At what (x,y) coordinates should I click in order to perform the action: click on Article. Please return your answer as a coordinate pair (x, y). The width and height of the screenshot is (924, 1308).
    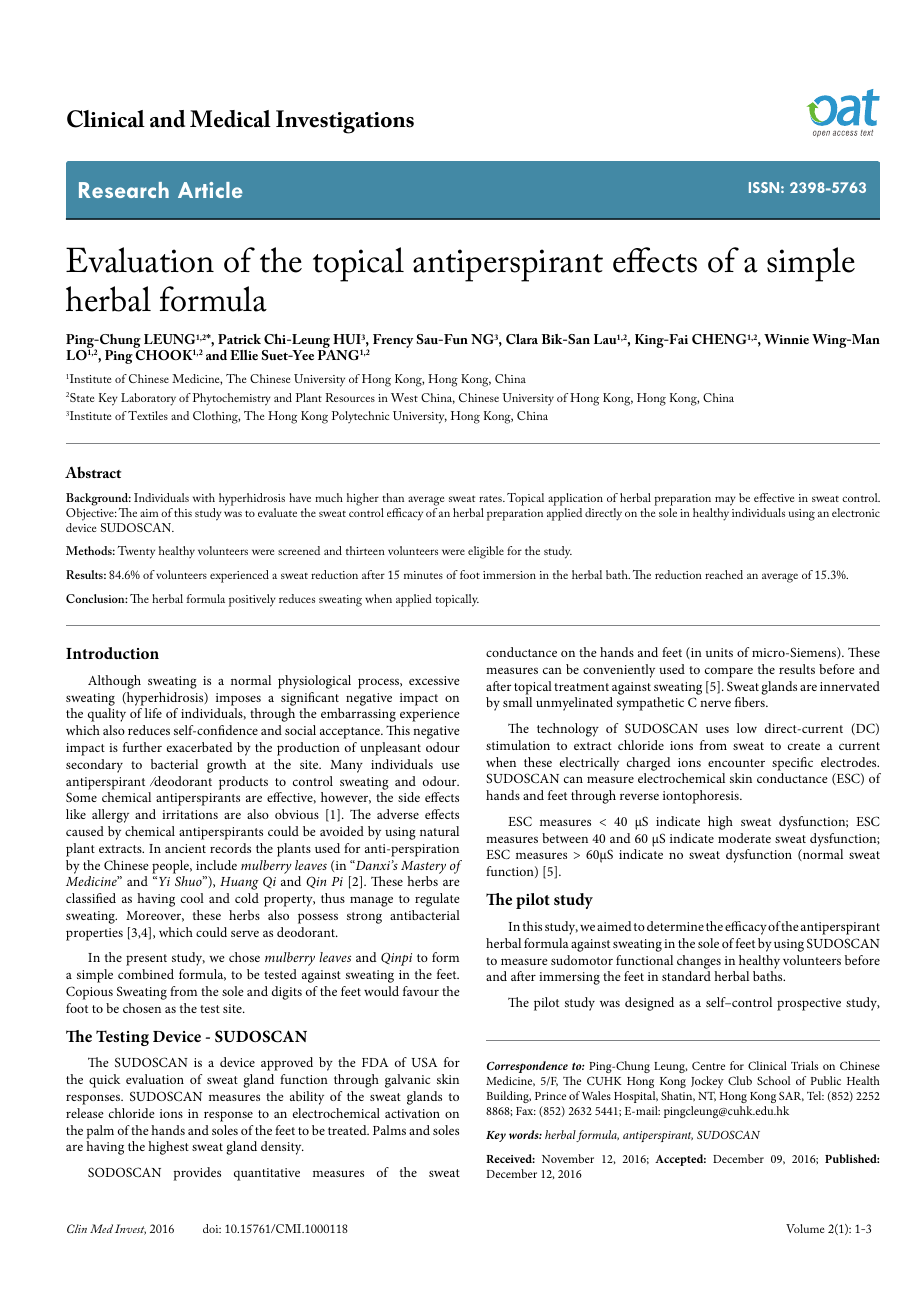
    Looking at the image, I should click on (210, 190).
